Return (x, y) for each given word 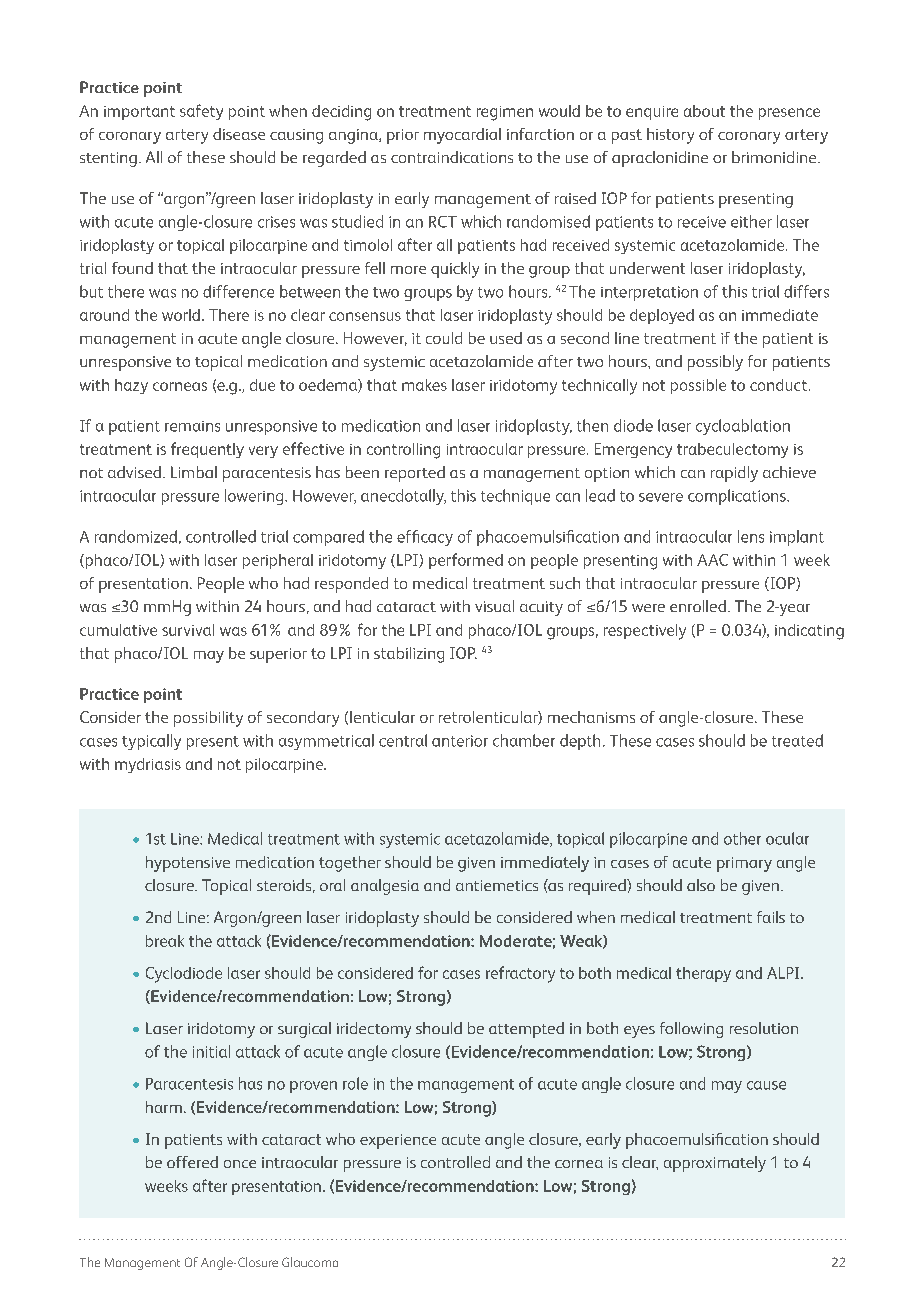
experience (398, 1141)
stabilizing (409, 655)
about (704, 111)
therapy (703, 974)
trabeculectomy (732, 450)
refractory (520, 974)
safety (201, 112)
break (165, 941)
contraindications (452, 157)
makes (424, 385)
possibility (208, 719)
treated (797, 740)
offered (192, 1162)
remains (192, 426)
